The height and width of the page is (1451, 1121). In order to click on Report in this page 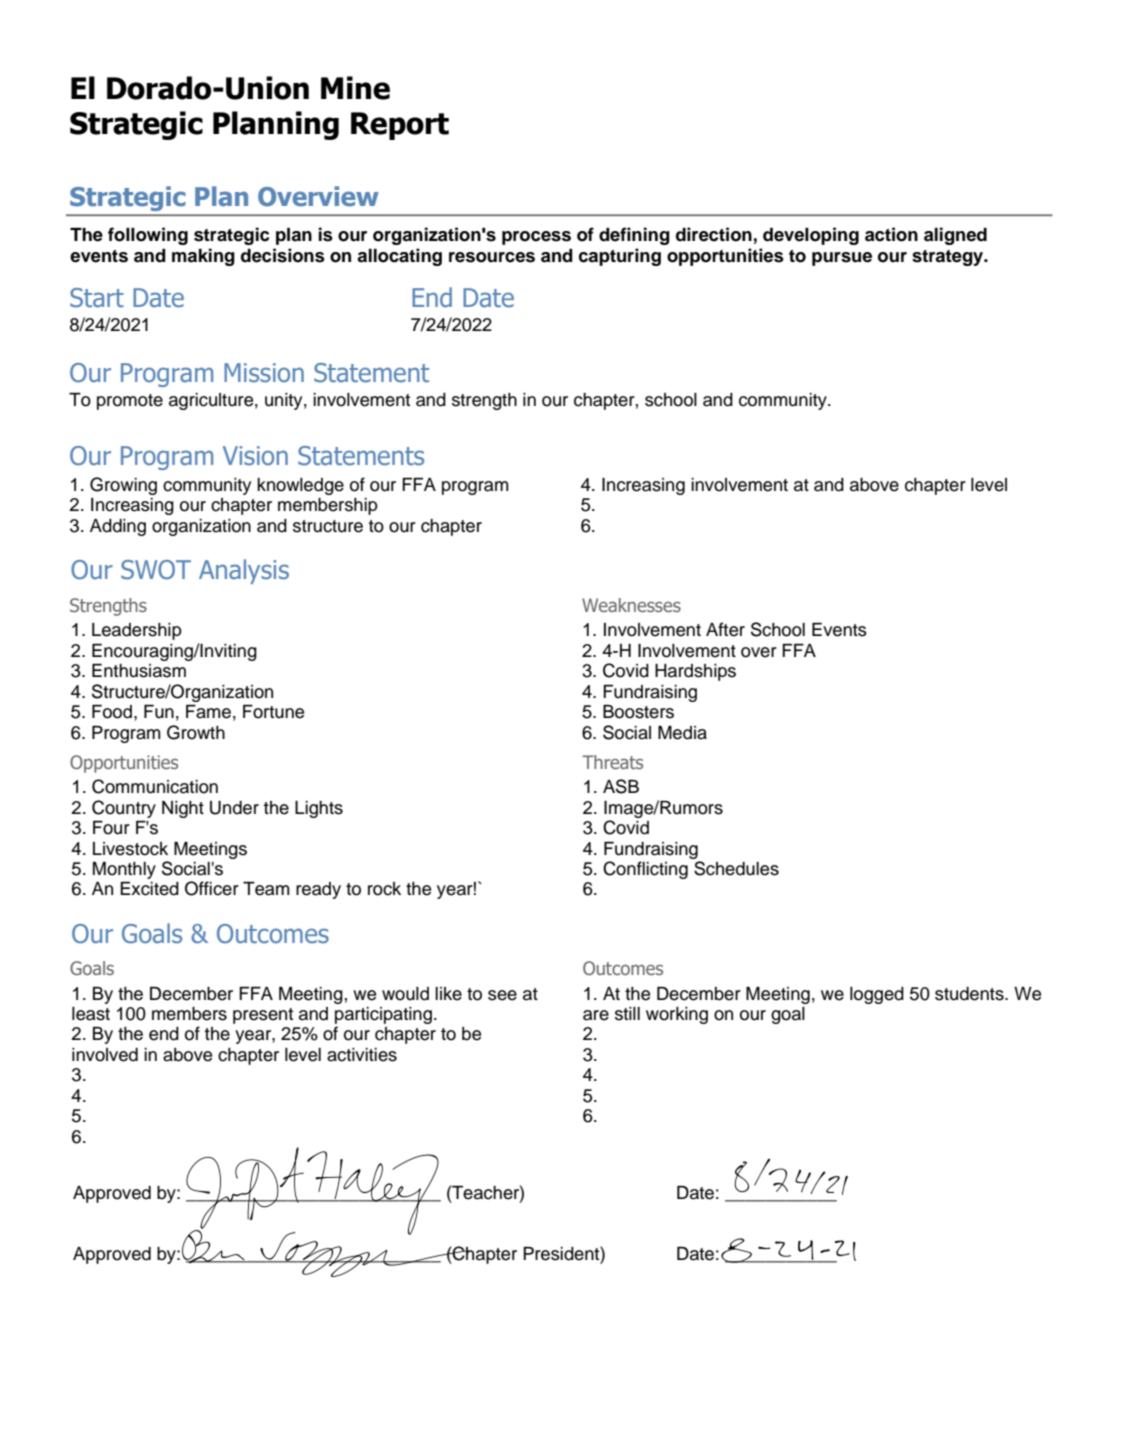, I will do `click(400, 126)`.
